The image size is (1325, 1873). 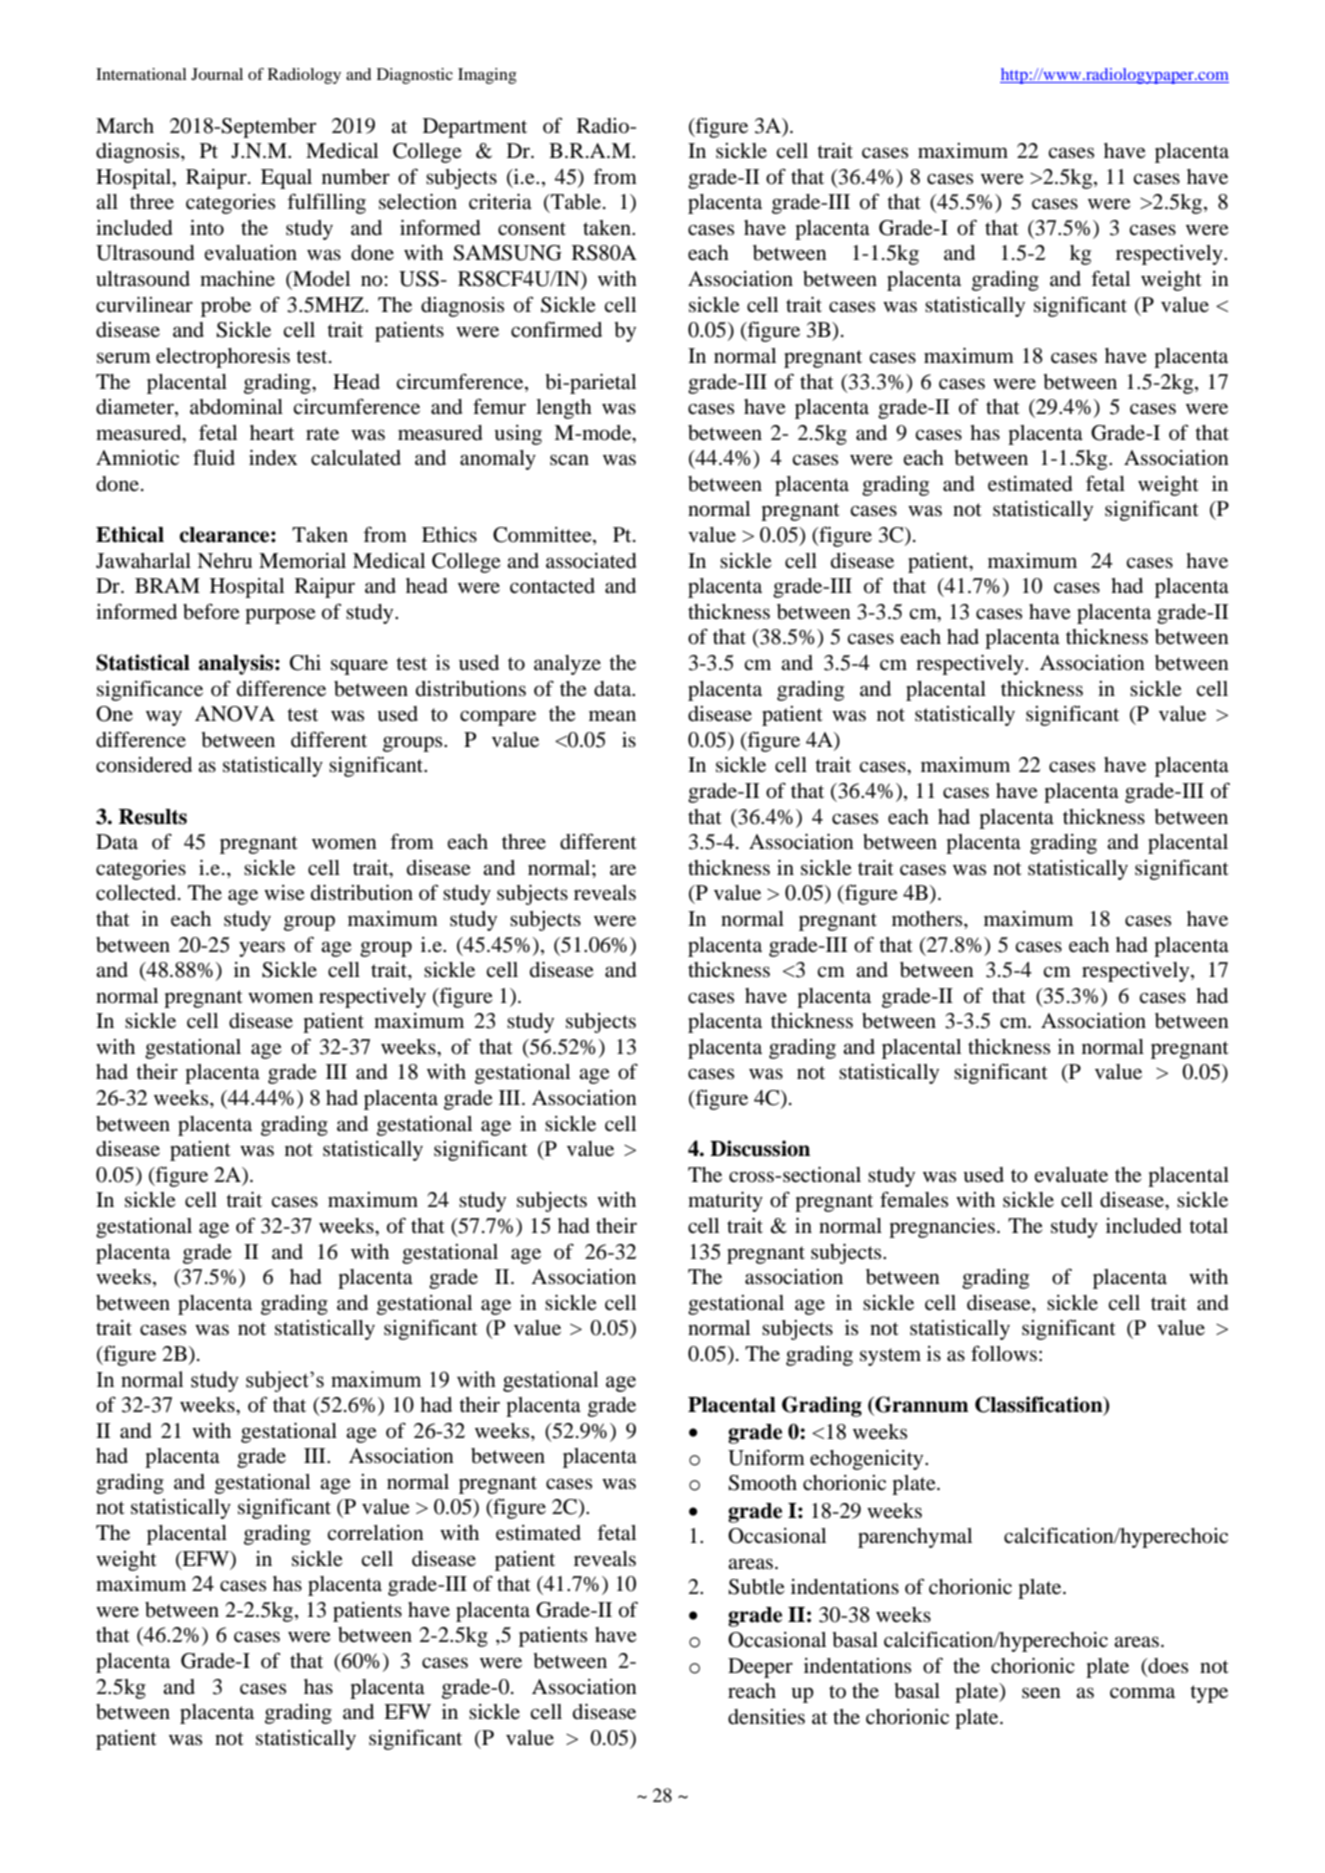 What do you see at coordinates (532, 229) in the screenshot?
I see `consent` at bounding box center [532, 229].
